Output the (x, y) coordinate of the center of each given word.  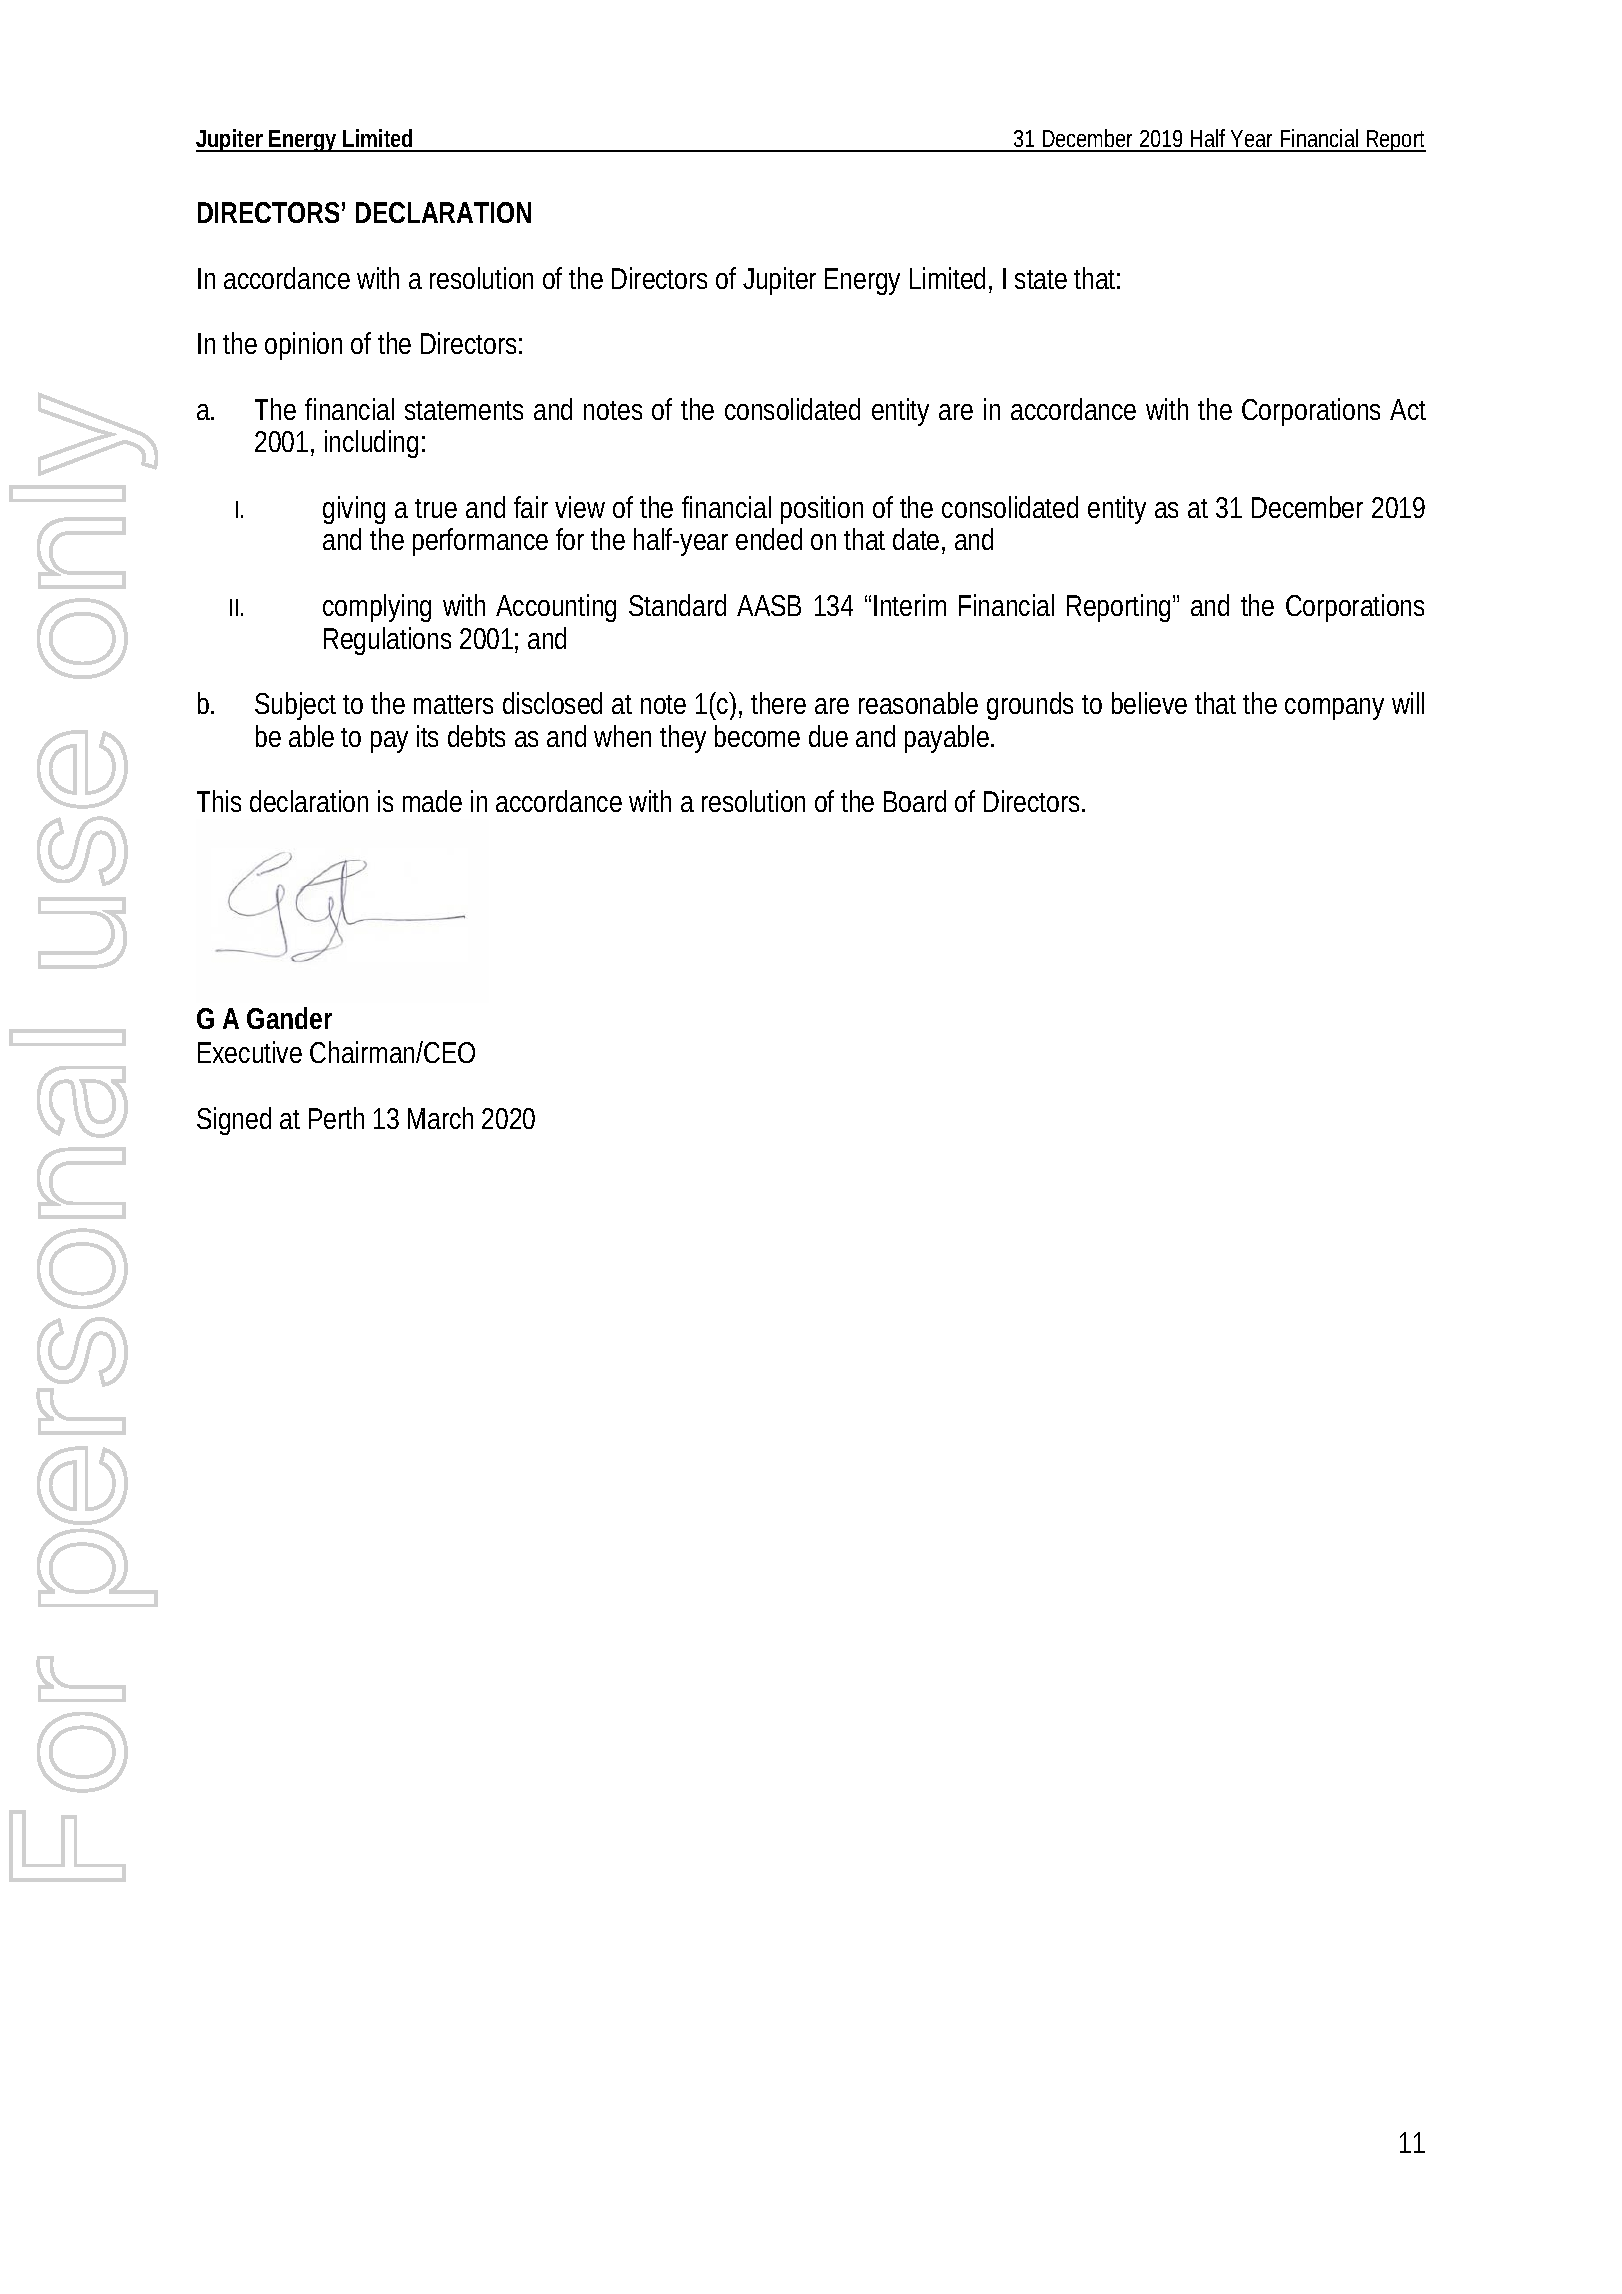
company (1334, 709)
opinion (303, 346)
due (828, 736)
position (822, 510)
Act (1408, 409)
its (427, 736)
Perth (336, 1118)
